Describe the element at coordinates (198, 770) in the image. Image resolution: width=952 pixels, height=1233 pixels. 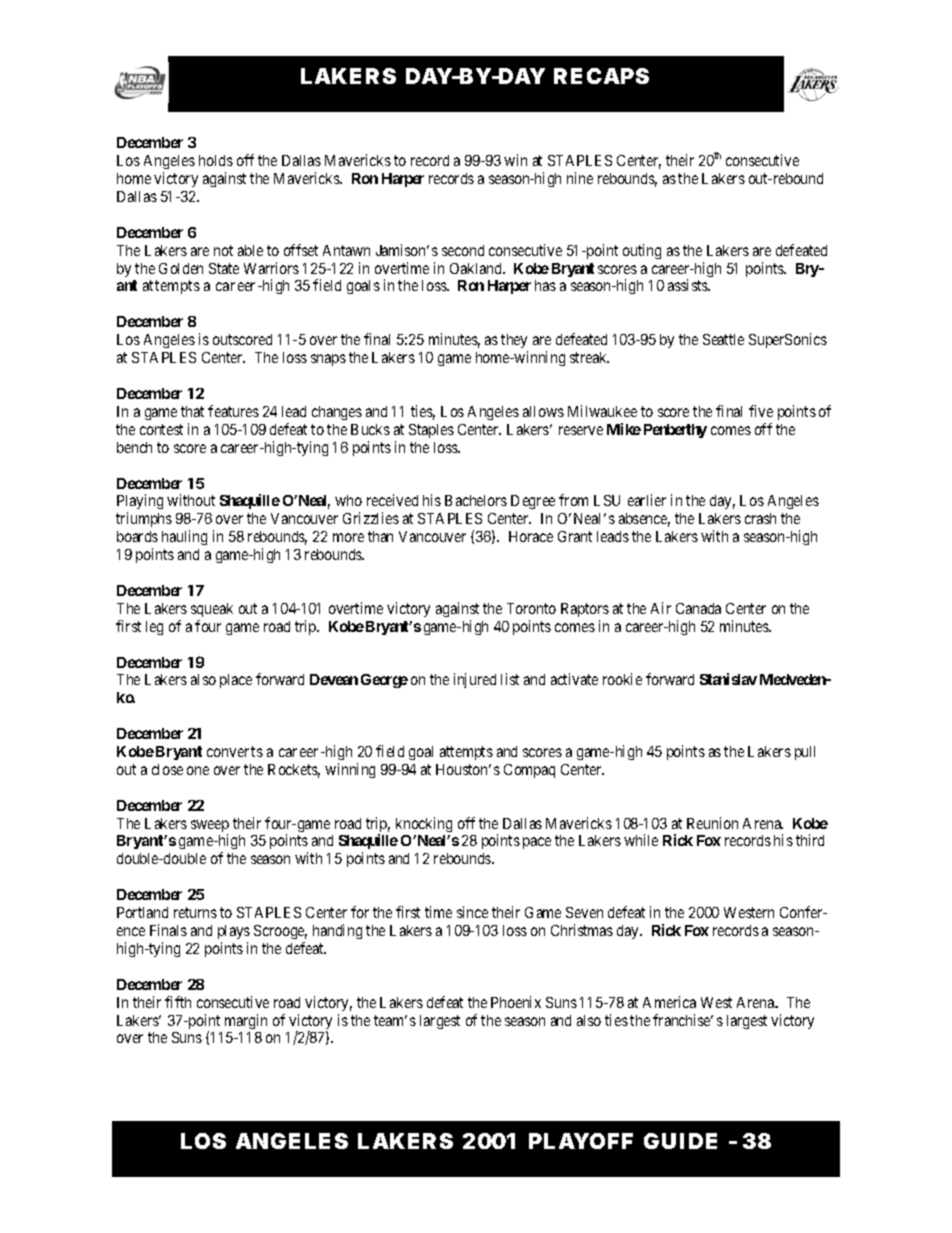
I see `one` at that location.
